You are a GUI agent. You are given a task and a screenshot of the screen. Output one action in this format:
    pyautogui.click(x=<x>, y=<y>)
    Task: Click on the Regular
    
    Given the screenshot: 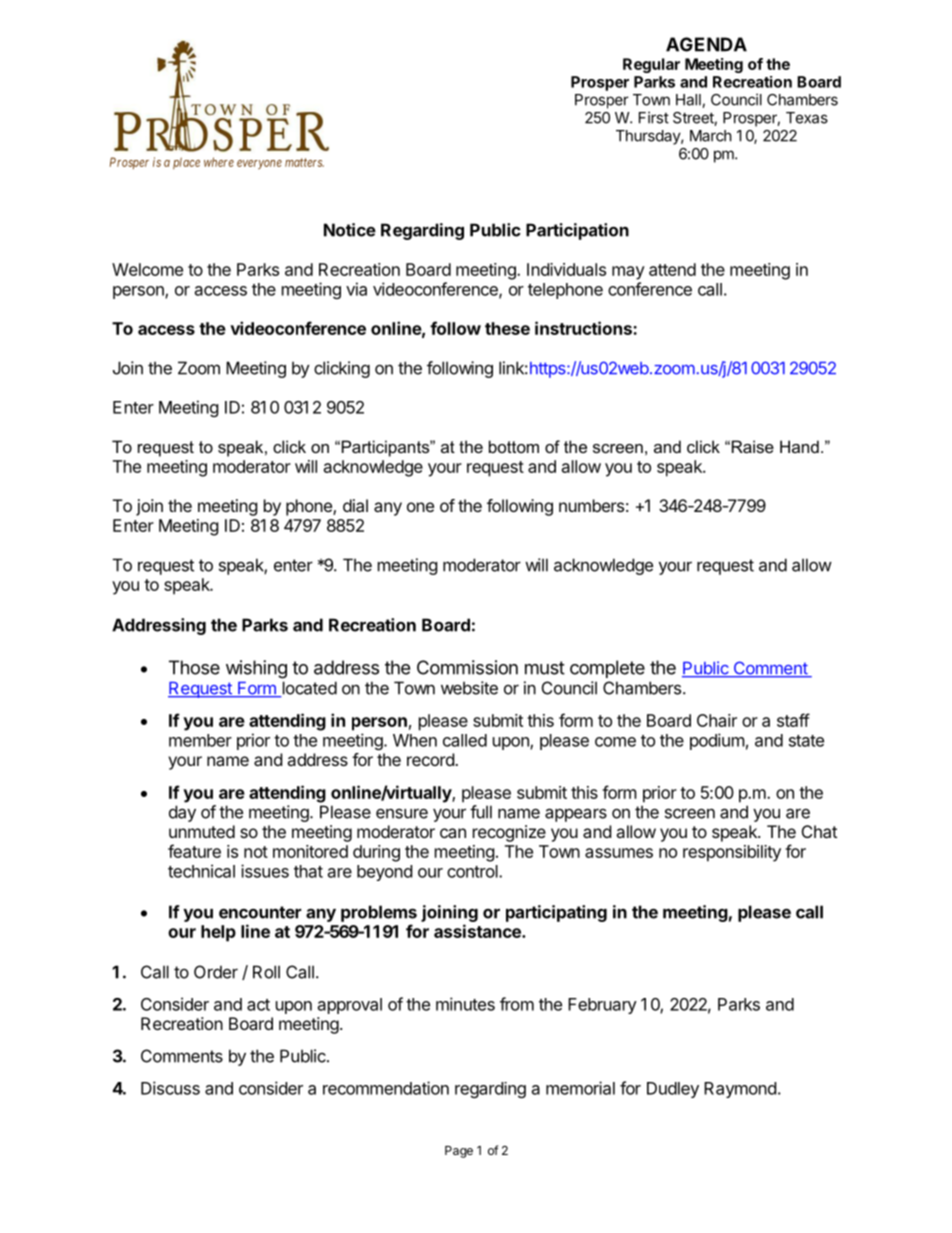 What is the action you would take?
    pyautogui.click(x=651, y=65)
